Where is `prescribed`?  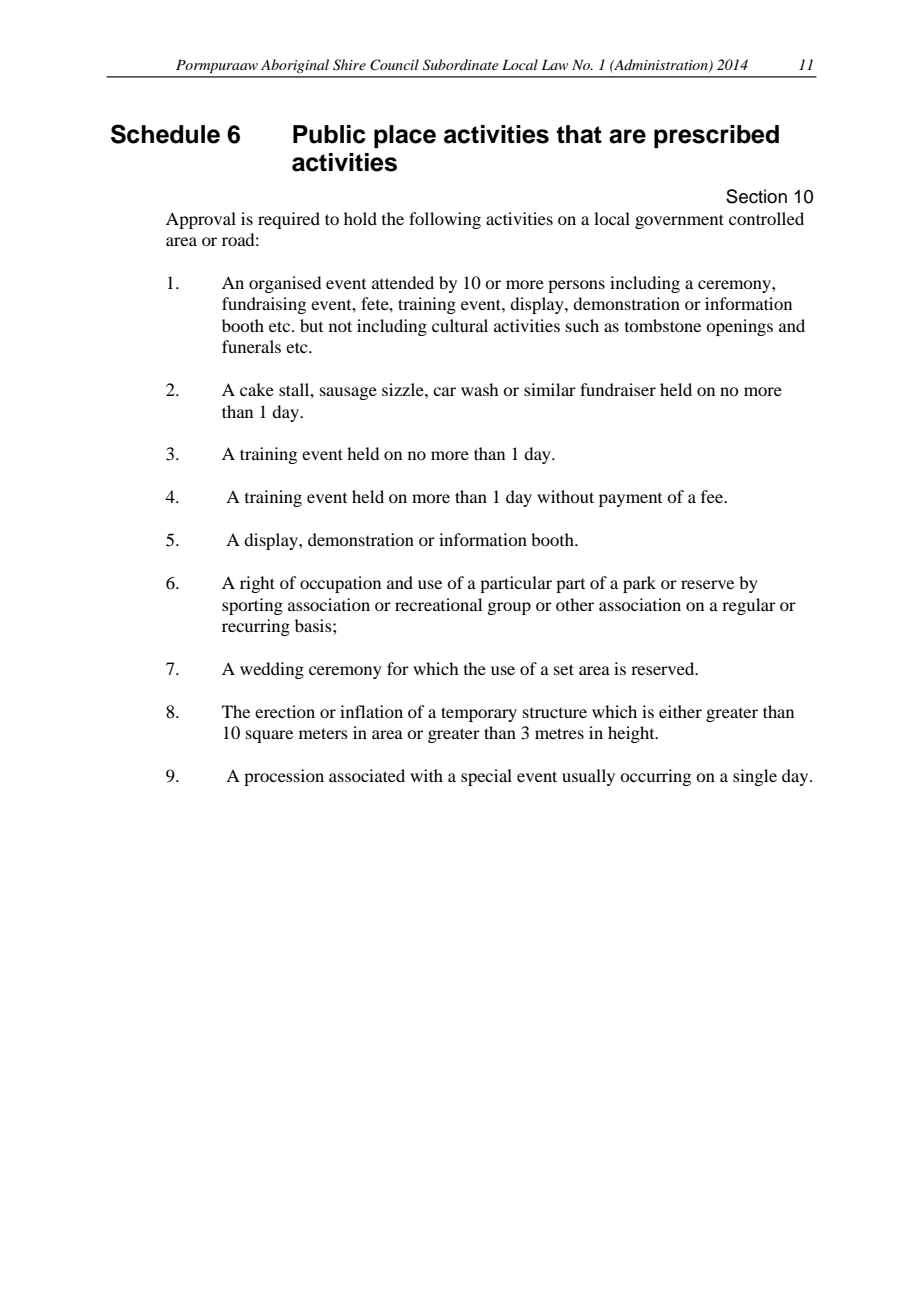
prescribed is located at coordinates (716, 136).
